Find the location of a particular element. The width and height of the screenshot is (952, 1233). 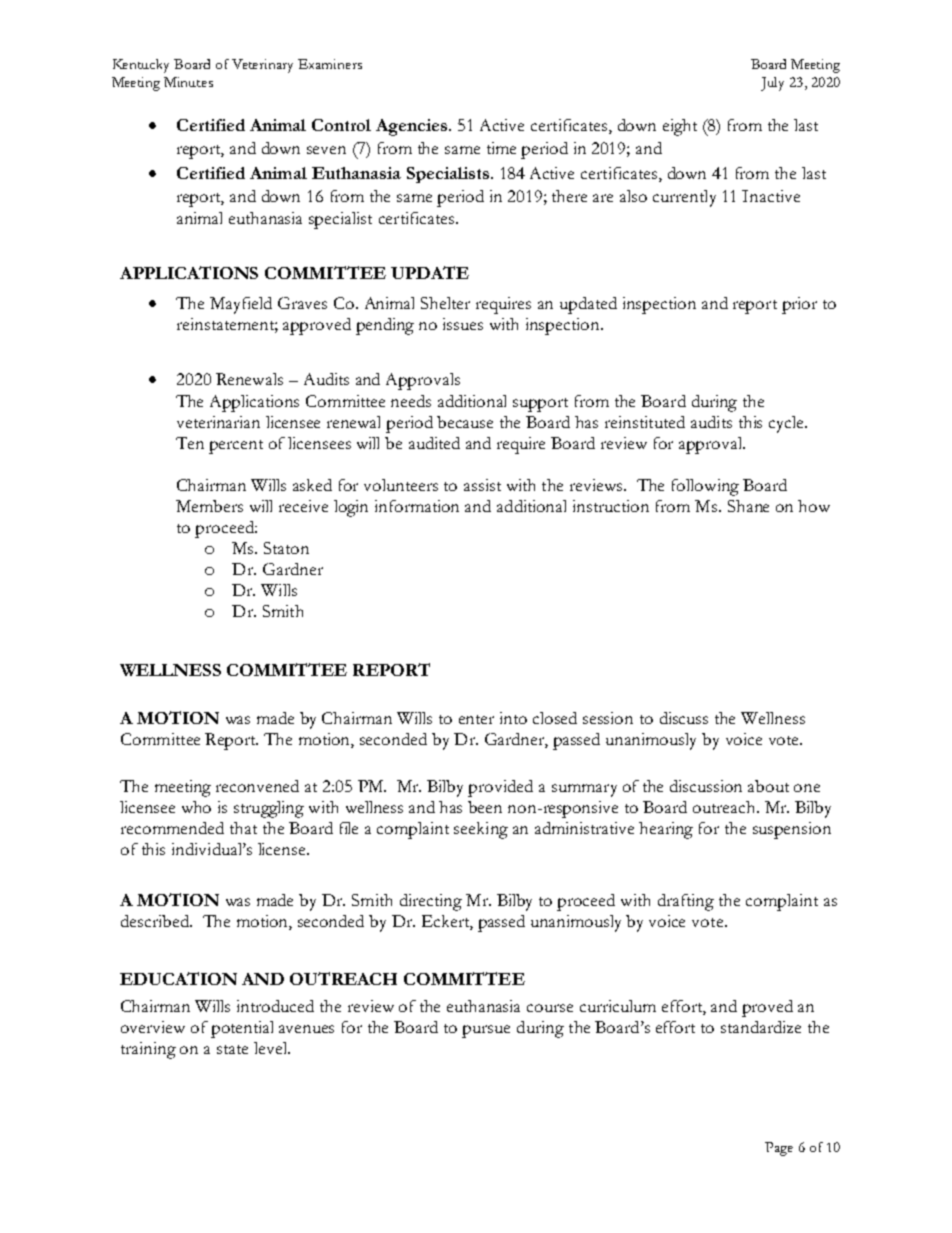

provided is located at coordinates (500, 788).
